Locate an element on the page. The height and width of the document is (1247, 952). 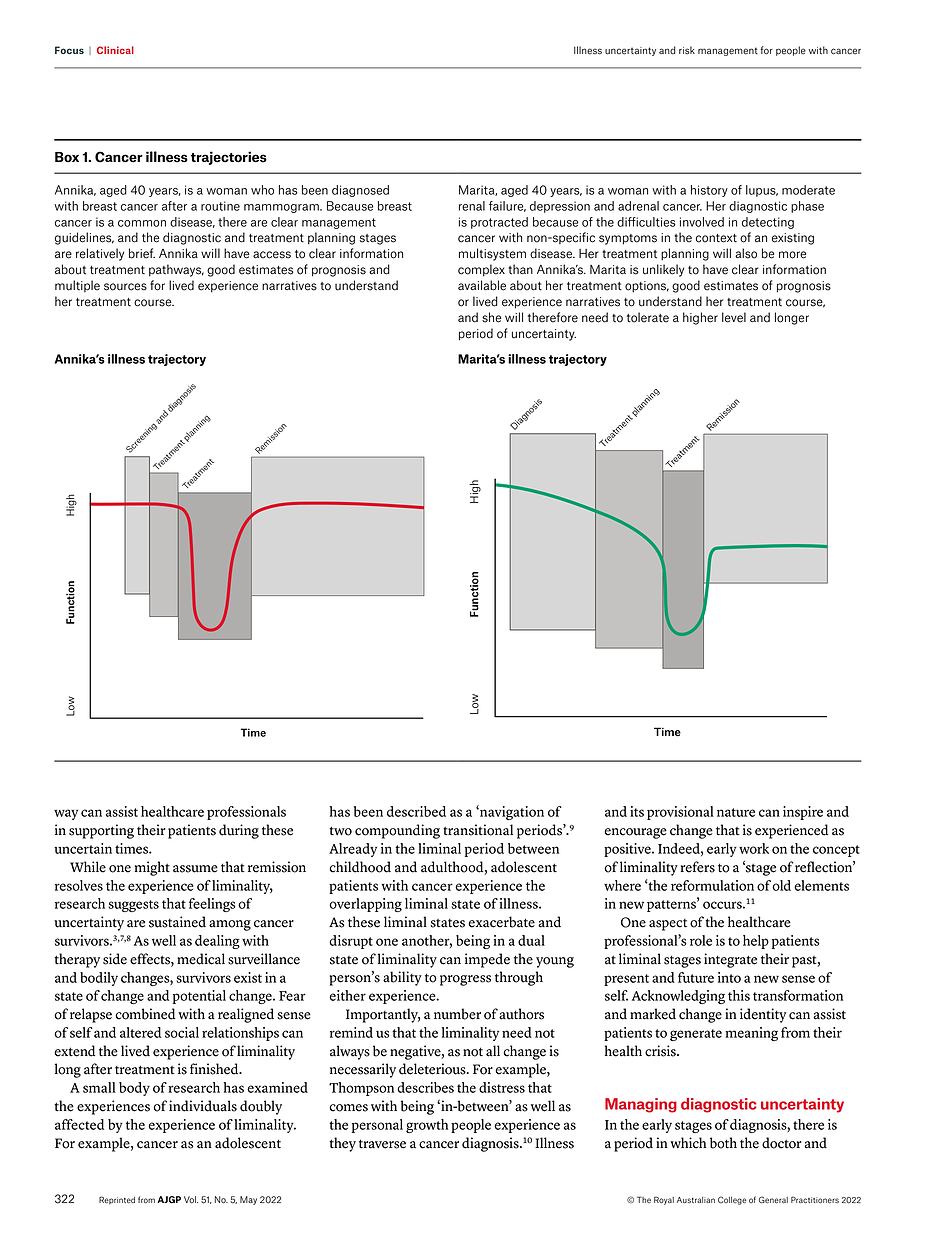
supporting is located at coordinates (101, 831).
